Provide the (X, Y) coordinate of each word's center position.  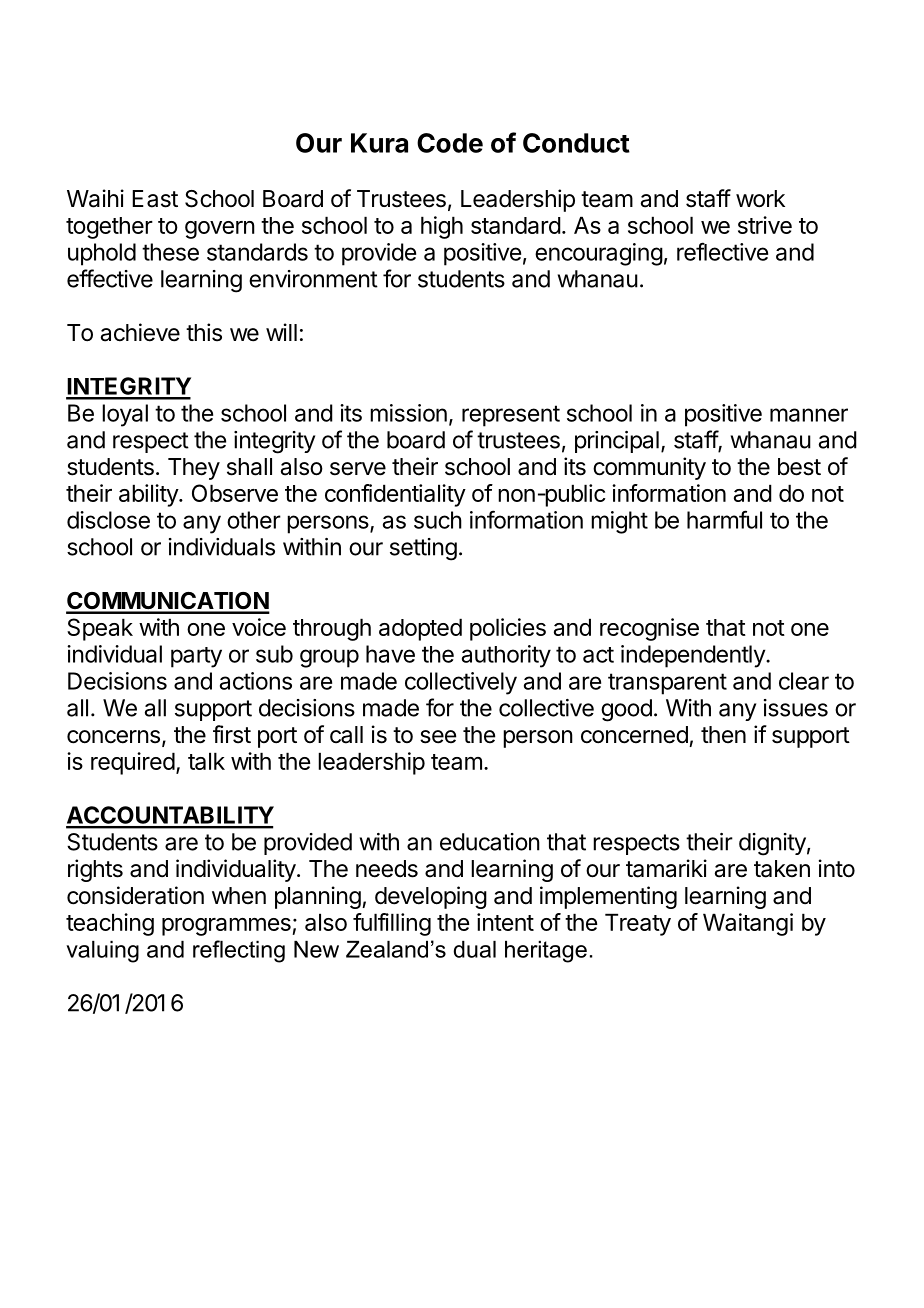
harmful (724, 519)
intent (505, 922)
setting (423, 549)
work (760, 199)
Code (450, 143)
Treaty (638, 924)
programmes (227, 927)
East (155, 199)
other (254, 520)
